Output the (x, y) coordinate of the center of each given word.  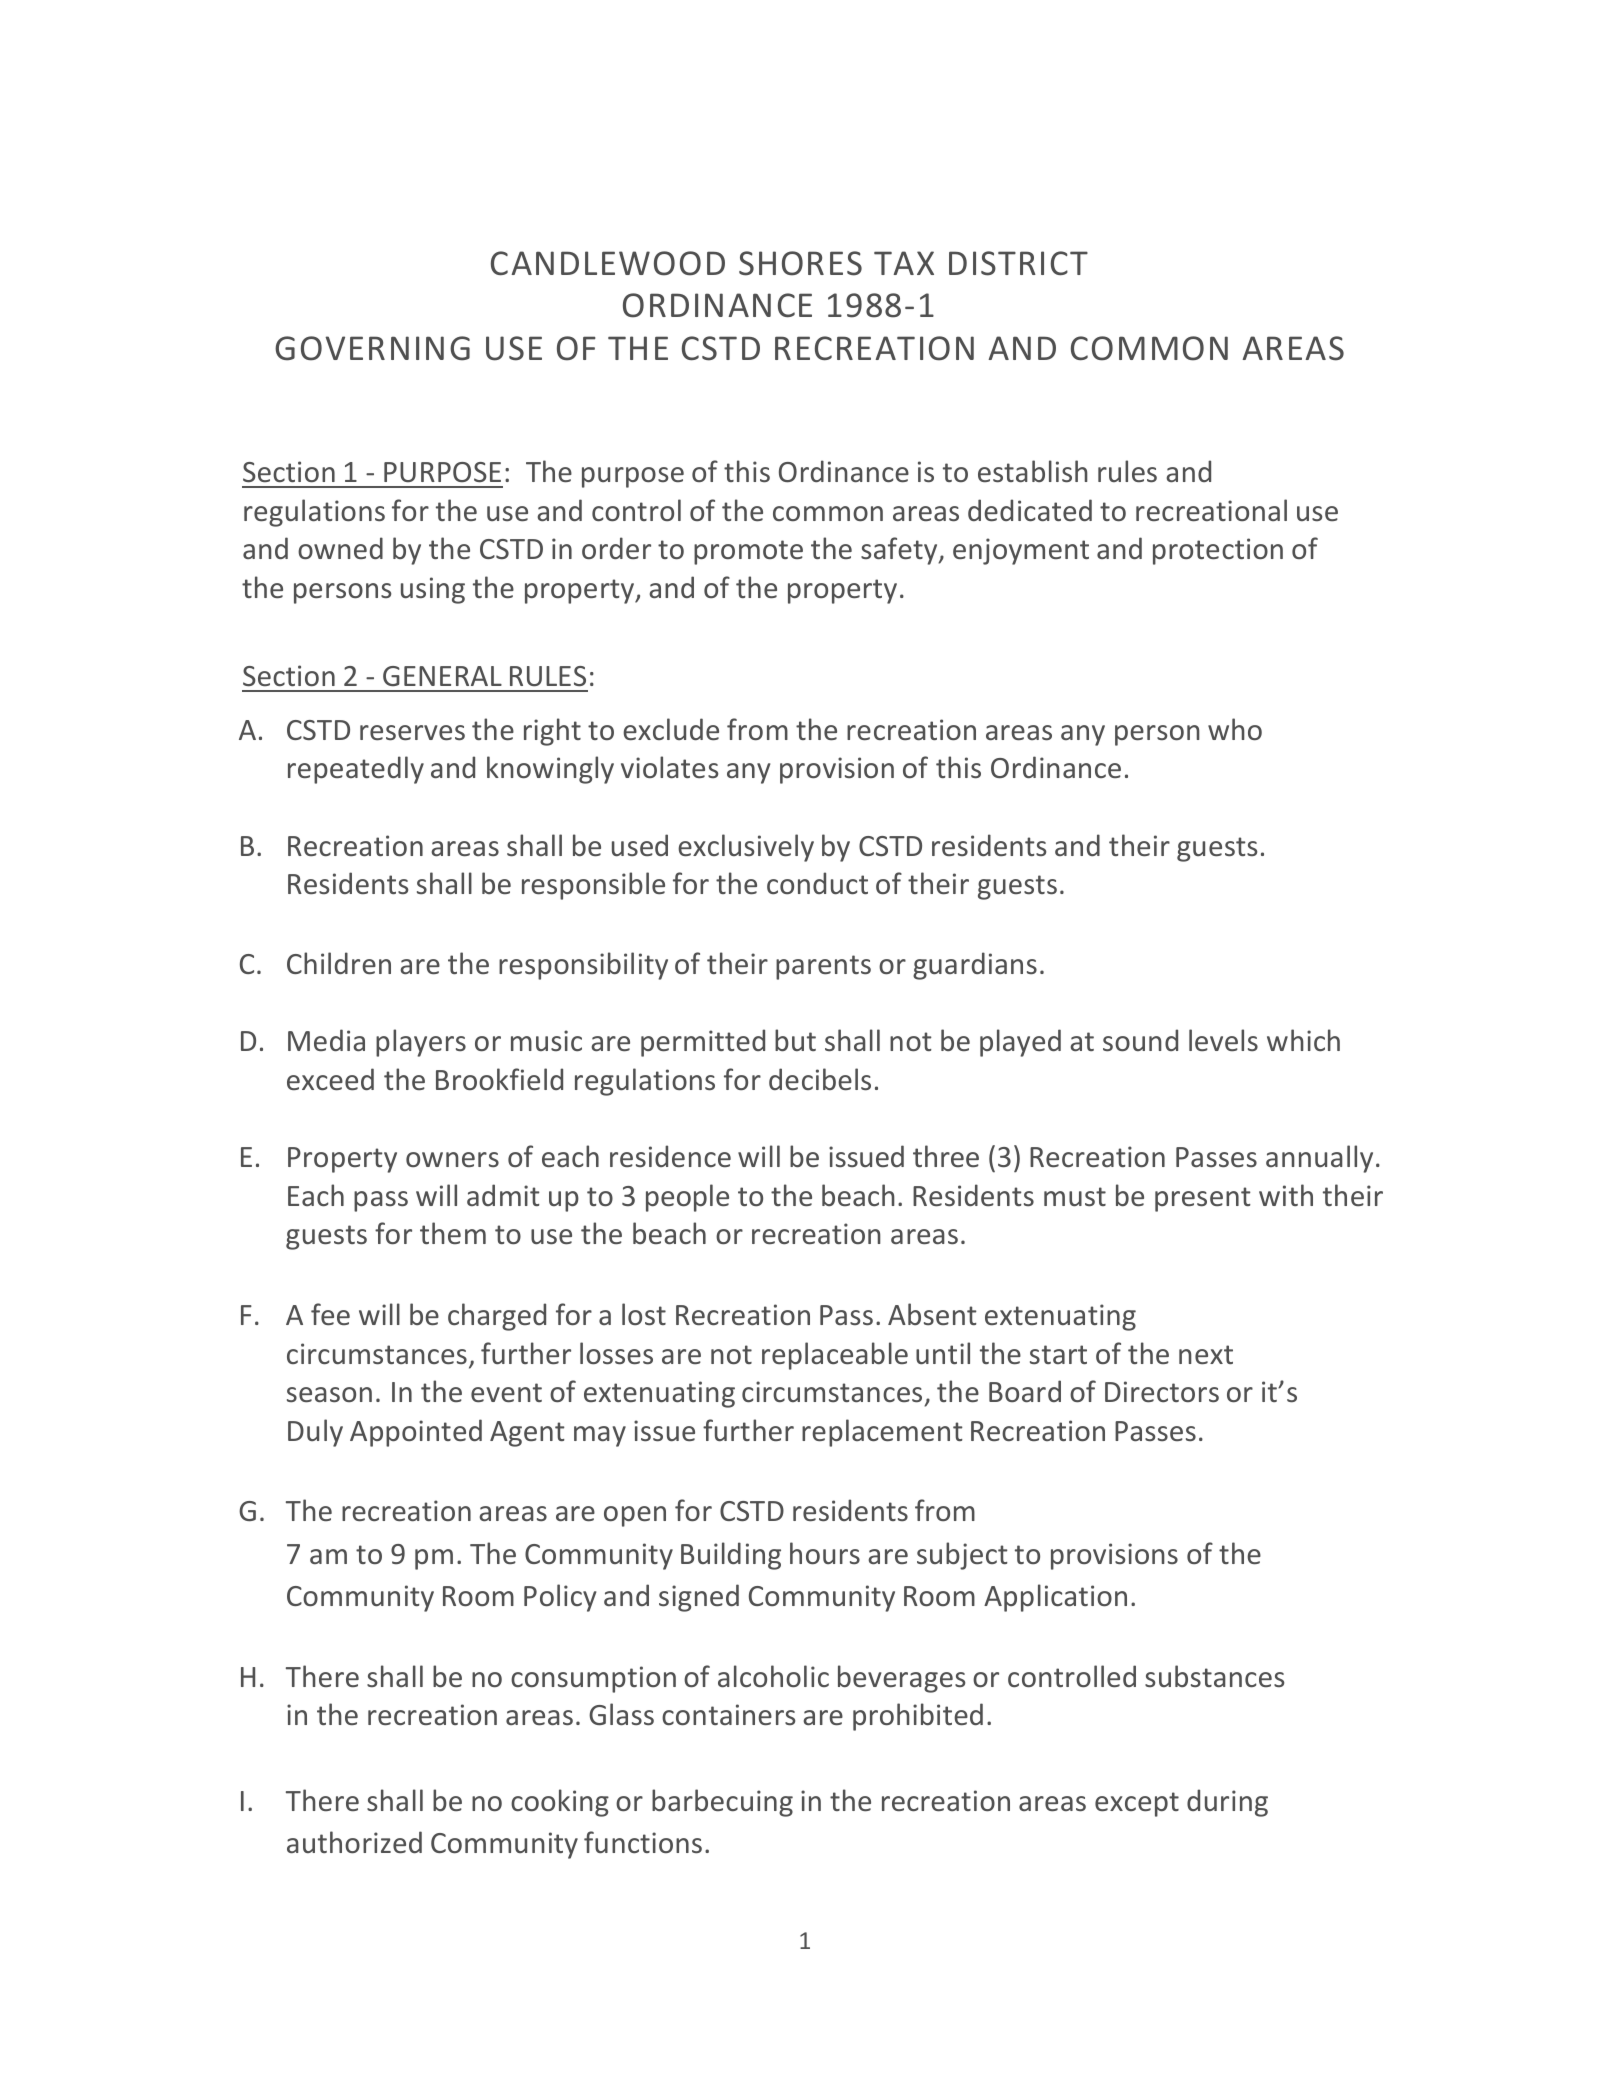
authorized (354, 1842)
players (421, 1043)
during (1227, 1803)
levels (1223, 1040)
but (795, 1040)
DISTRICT (1018, 263)
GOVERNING (372, 348)
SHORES (800, 263)
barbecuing (722, 1803)
